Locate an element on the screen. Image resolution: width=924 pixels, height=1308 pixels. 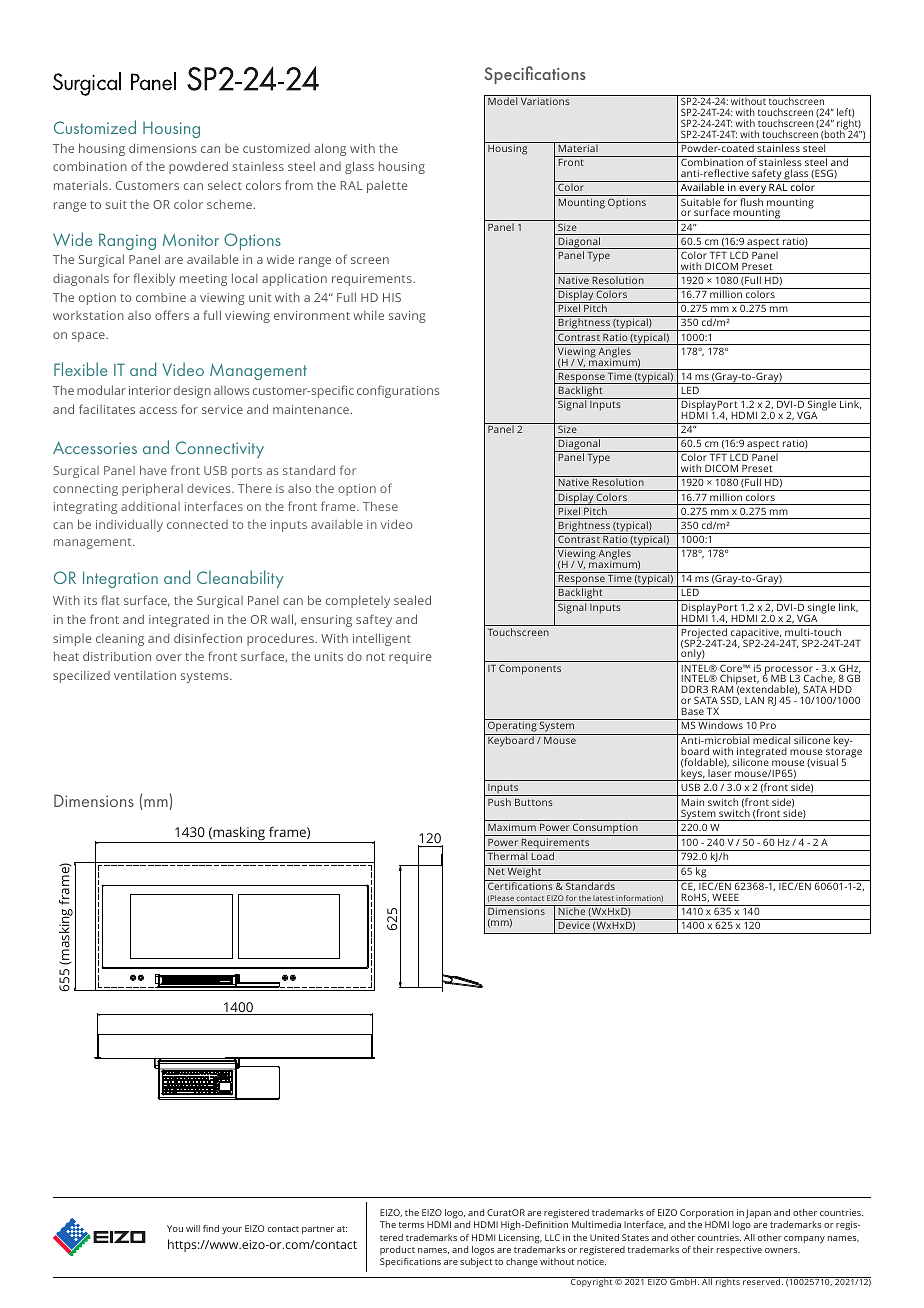
Model is located at coordinates (502, 101).
